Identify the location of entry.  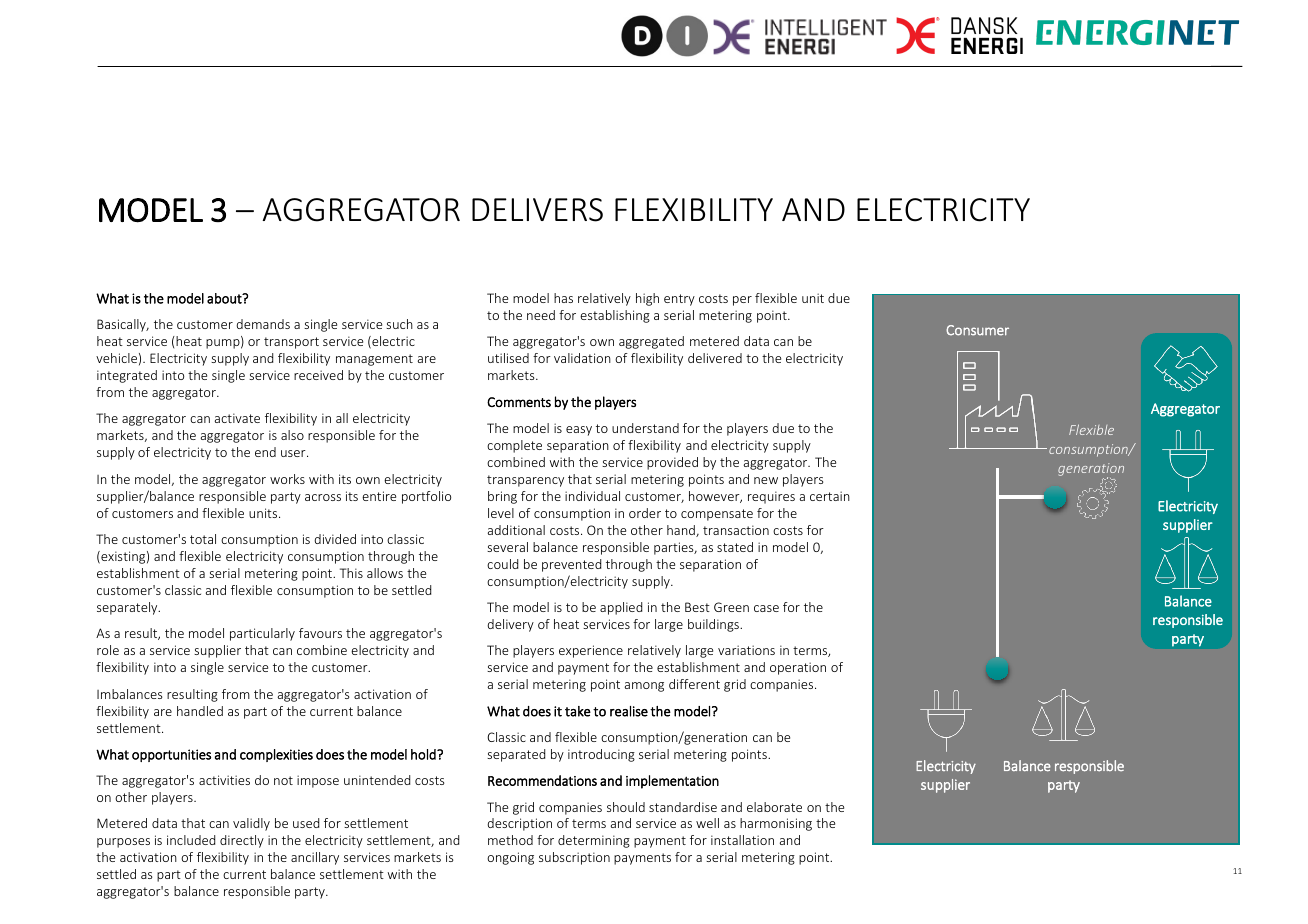
(679, 300).
